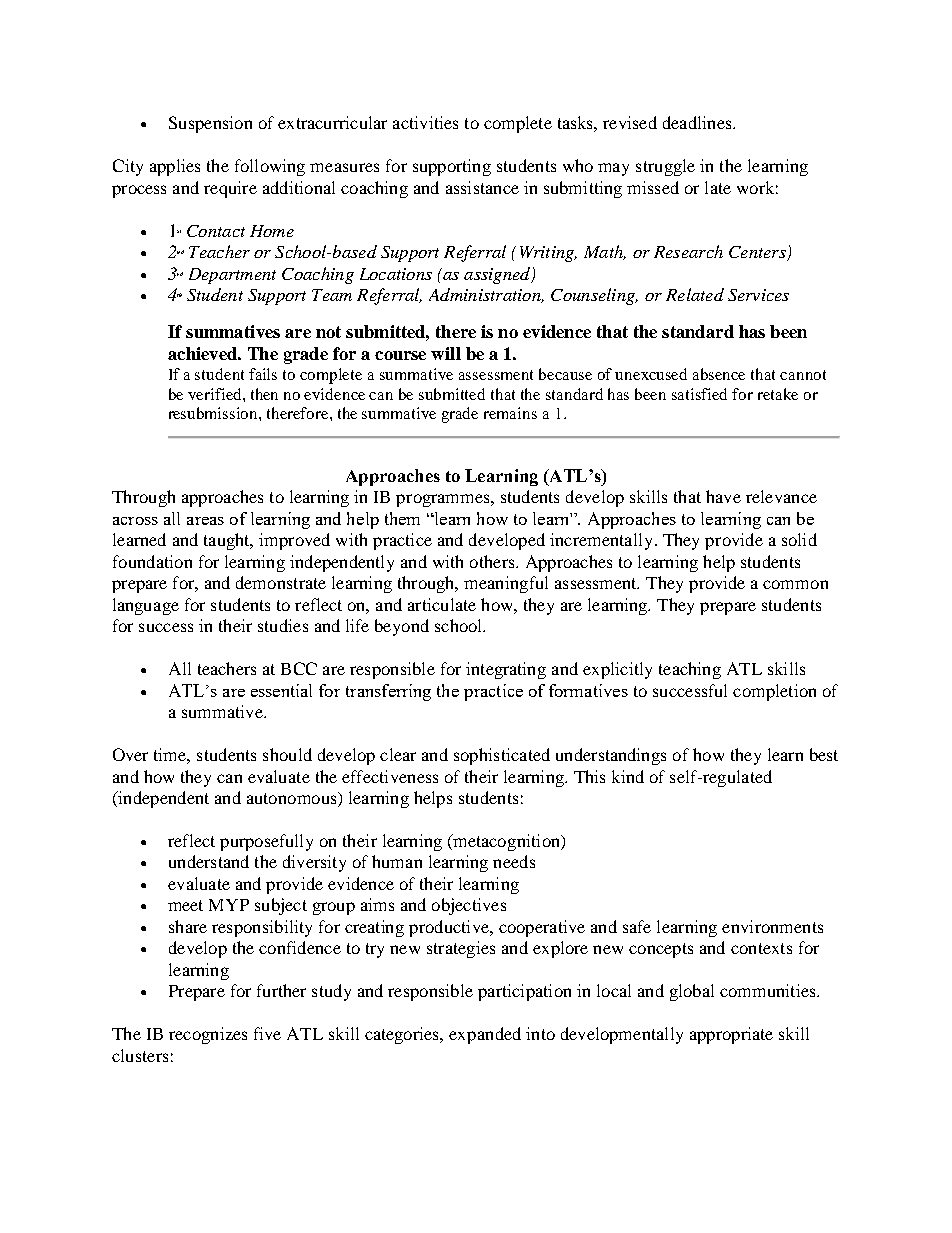  What do you see at coordinates (208, 1035) in the screenshot?
I see `recognizes` at bounding box center [208, 1035].
